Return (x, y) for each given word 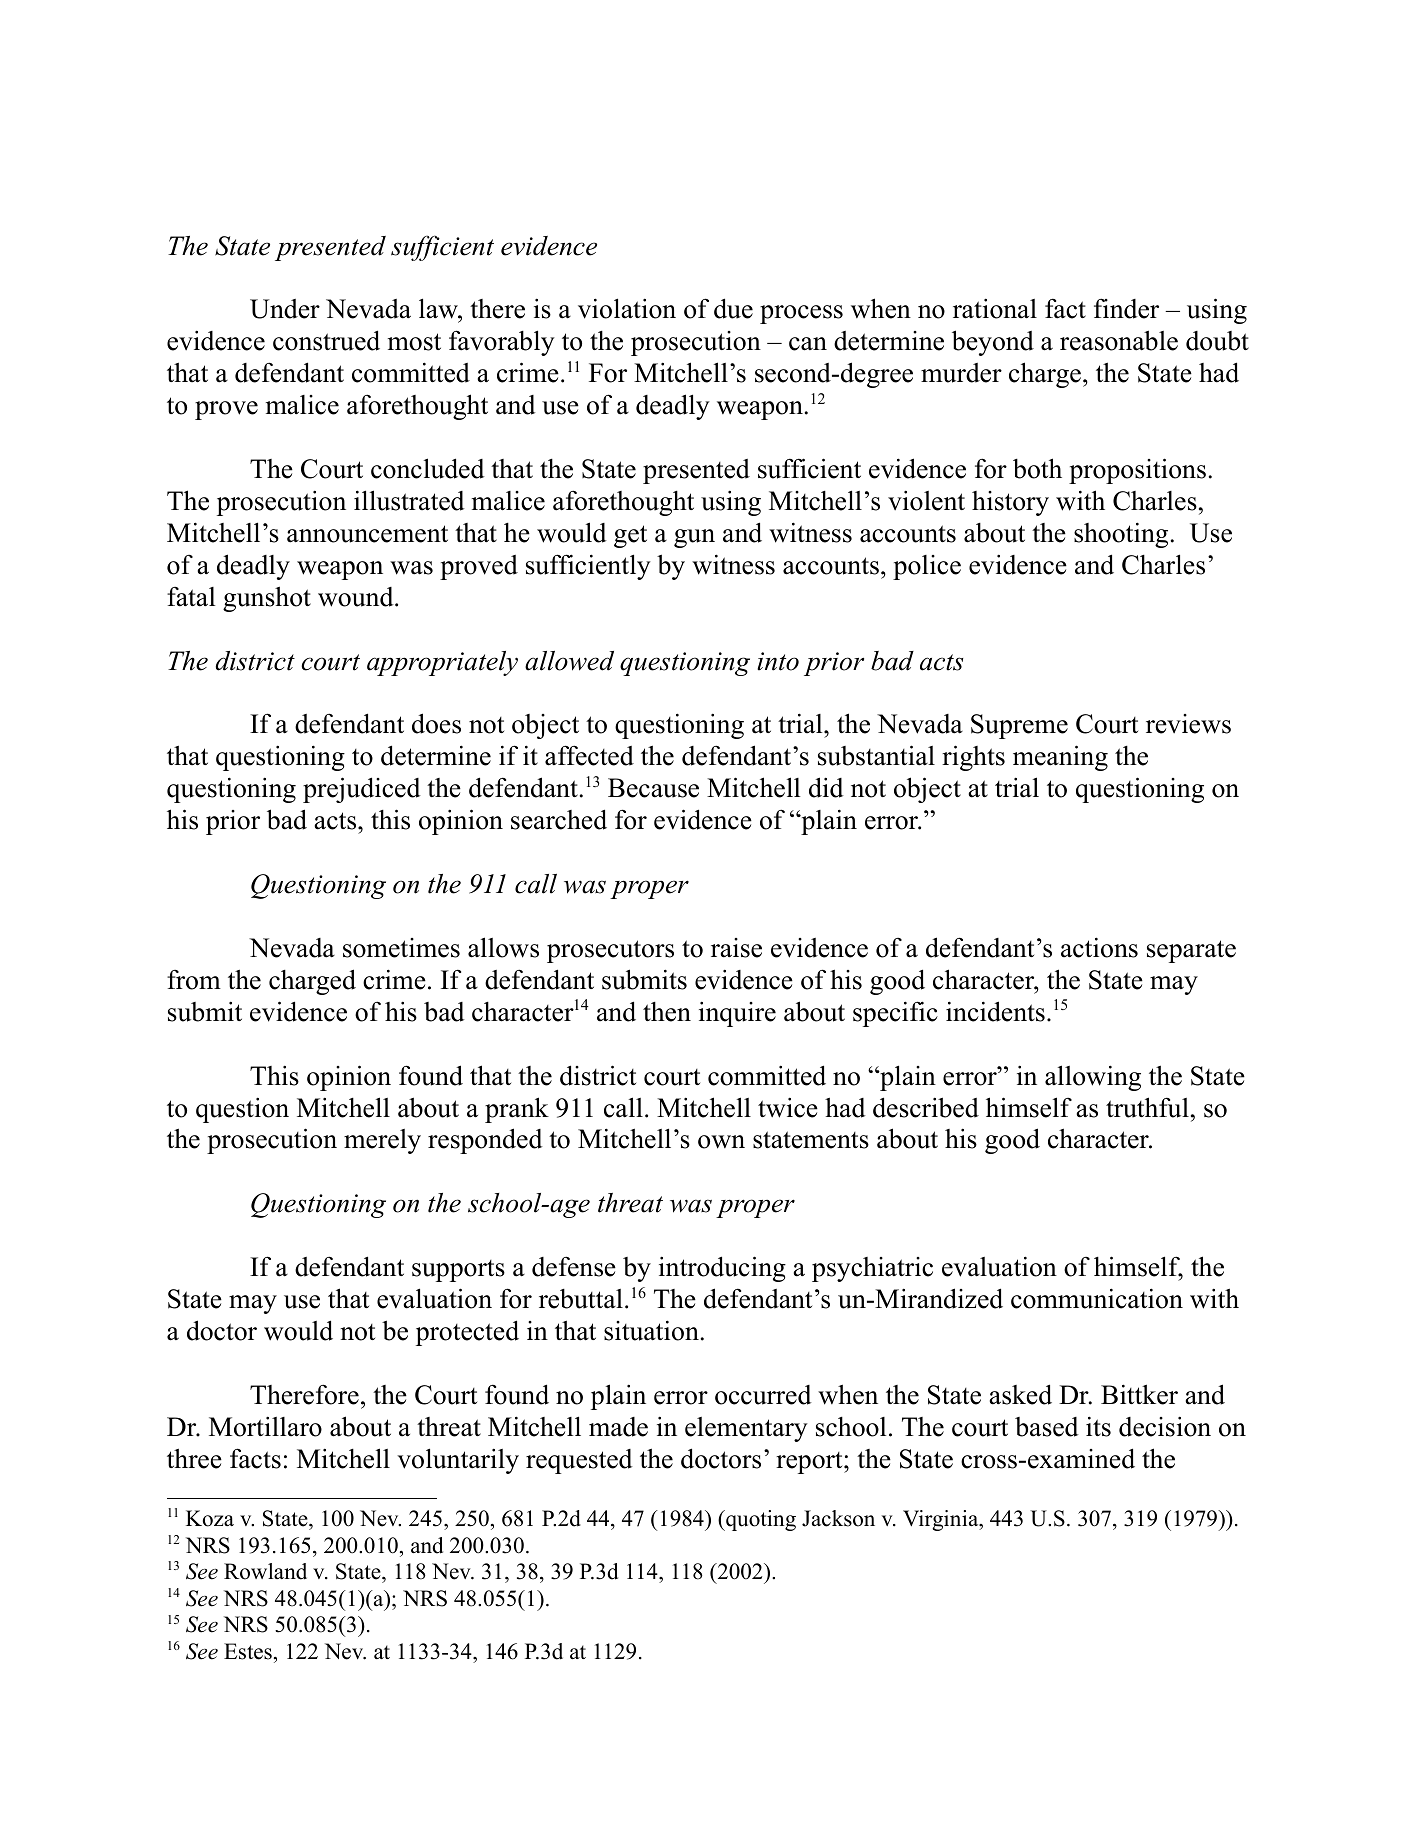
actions (1099, 947)
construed (326, 340)
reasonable (1119, 340)
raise (736, 948)
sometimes (401, 948)
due (733, 308)
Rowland (265, 1571)
